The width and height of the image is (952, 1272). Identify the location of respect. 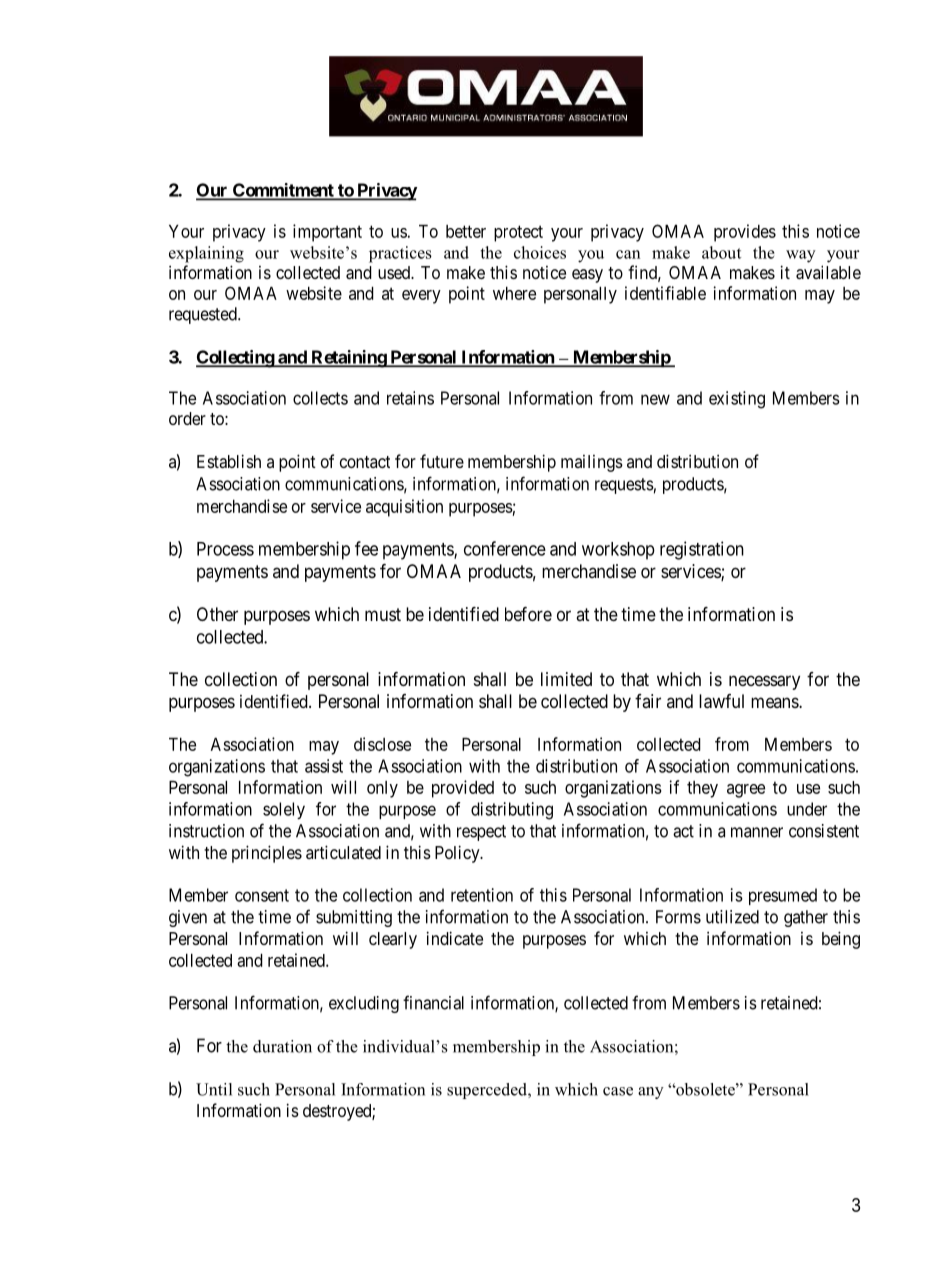
(481, 833).
